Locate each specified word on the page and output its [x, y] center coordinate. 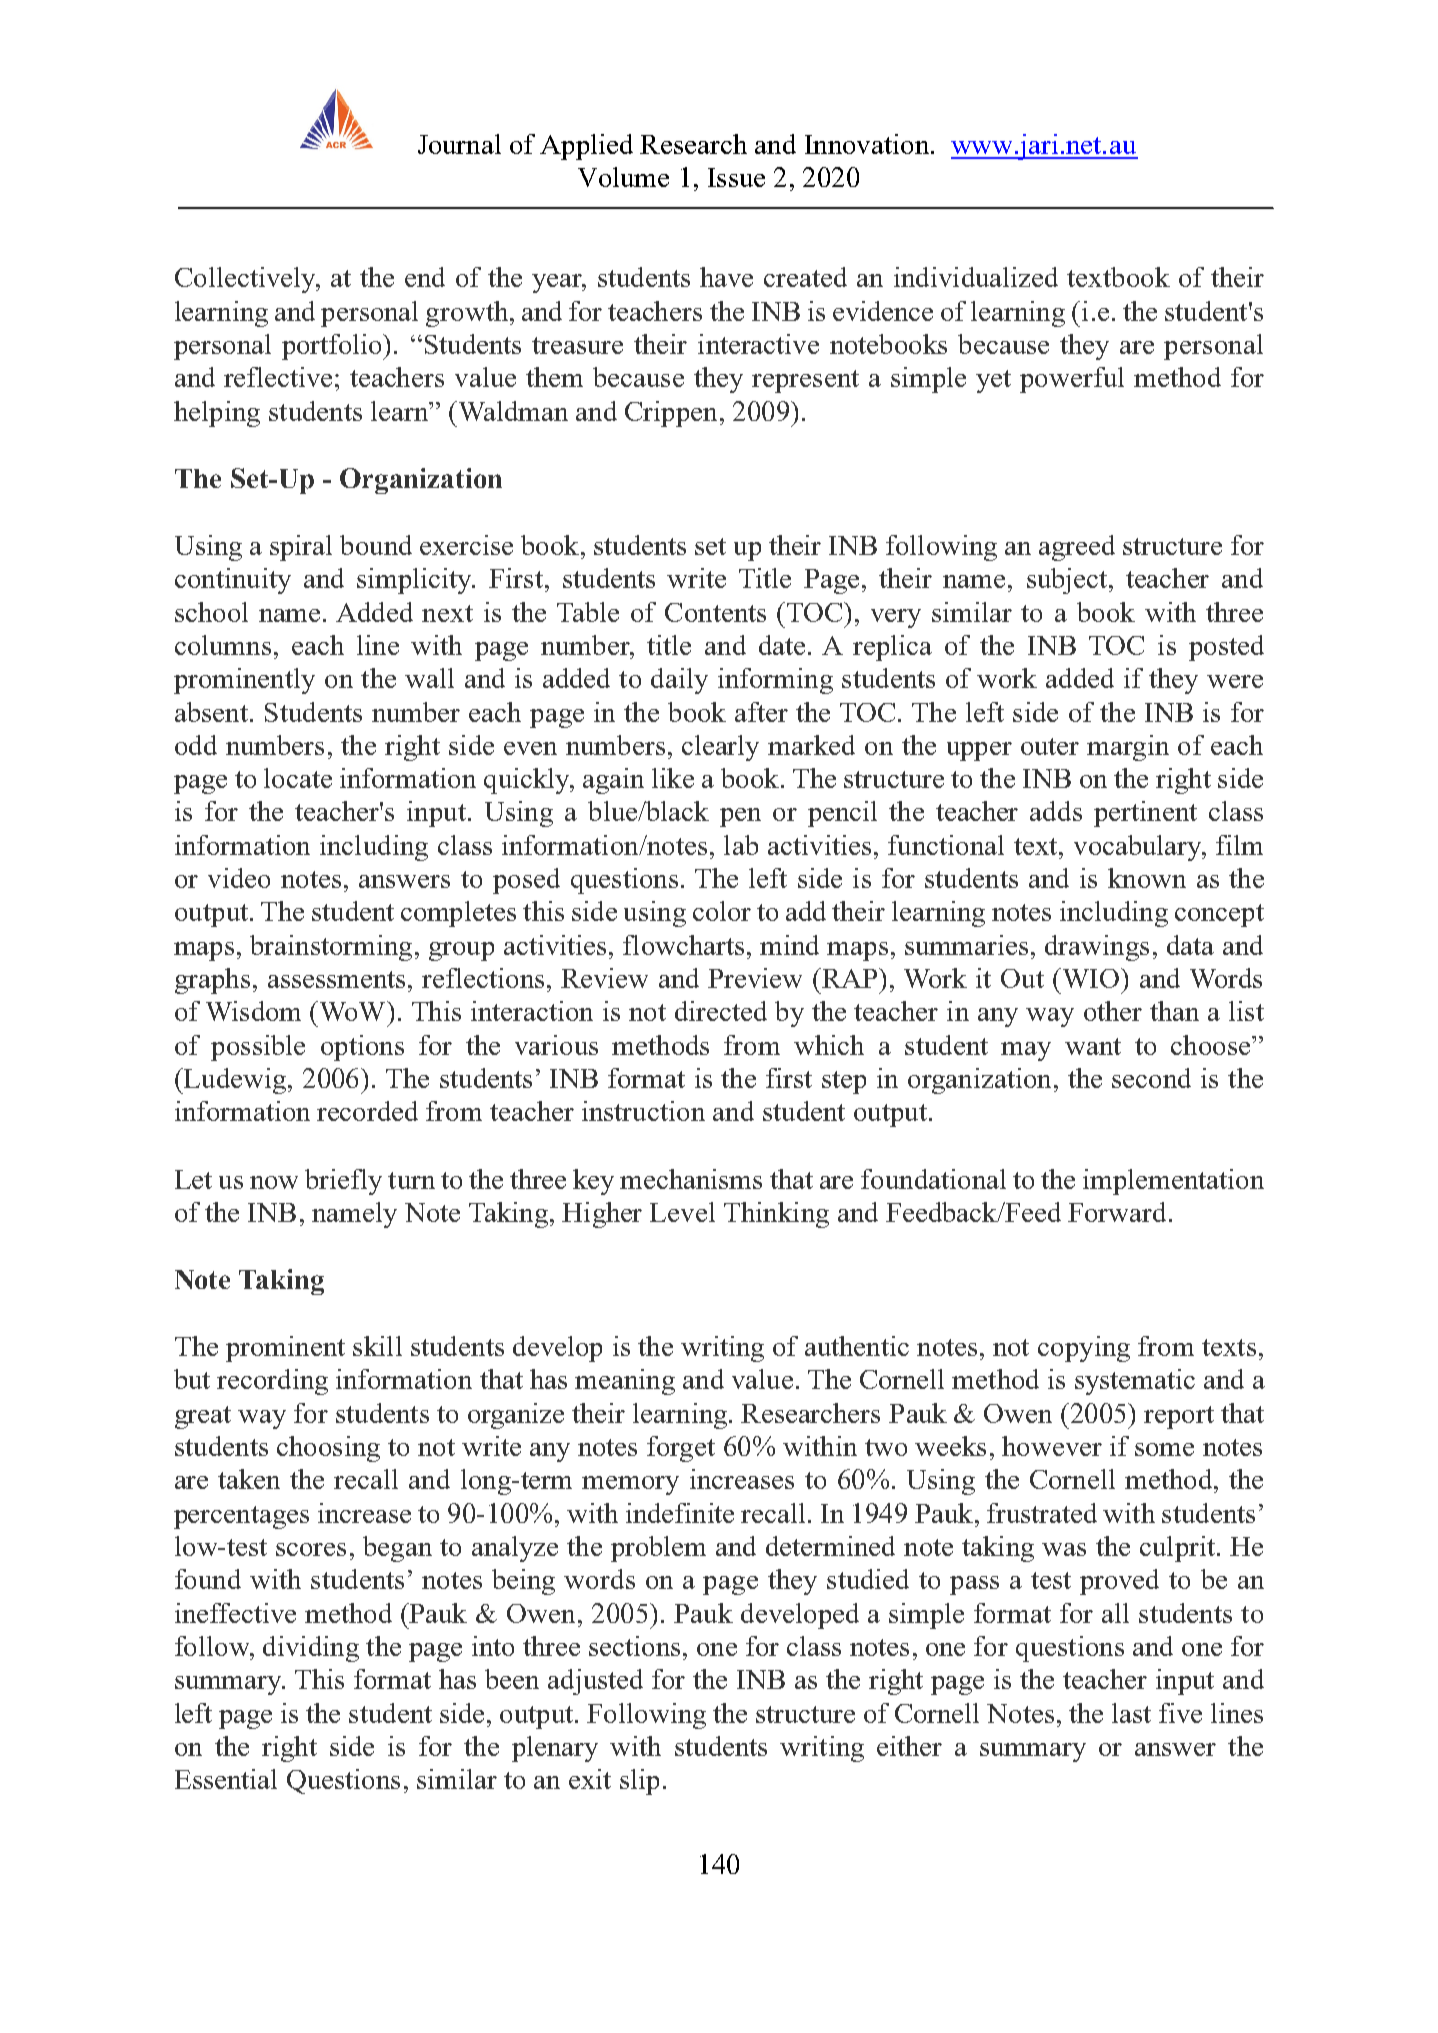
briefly [343, 1182]
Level [682, 1212]
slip [639, 1782]
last [1131, 1713]
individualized [976, 277]
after [761, 712]
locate [298, 778]
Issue [736, 177]
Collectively [246, 280]
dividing [311, 1649]
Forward [1117, 1212]
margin [1128, 748]
